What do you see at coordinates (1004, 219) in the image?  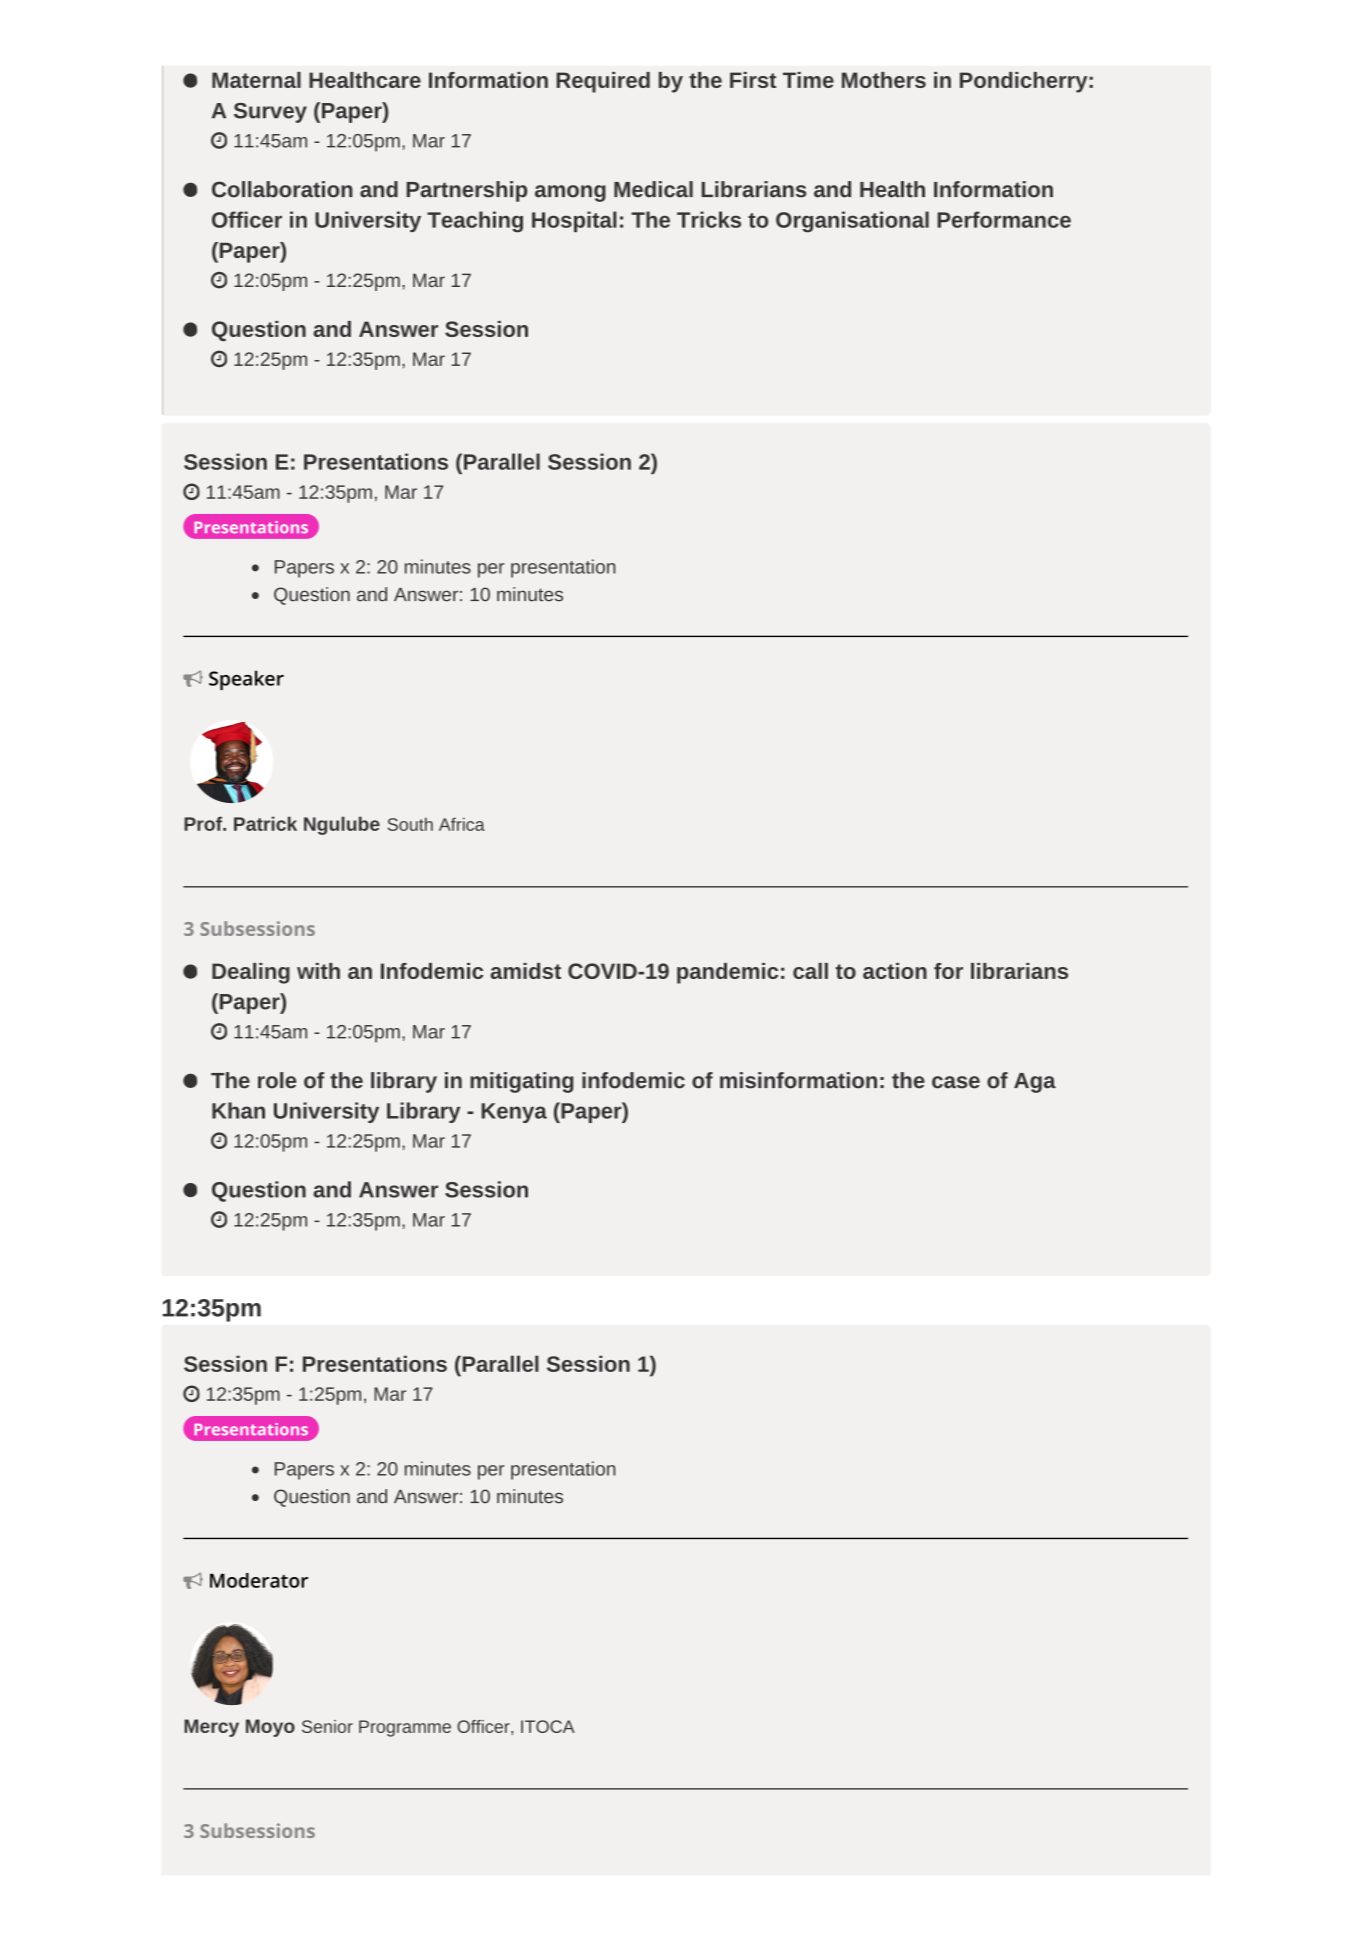 I see `Performance` at bounding box center [1004, 219].
